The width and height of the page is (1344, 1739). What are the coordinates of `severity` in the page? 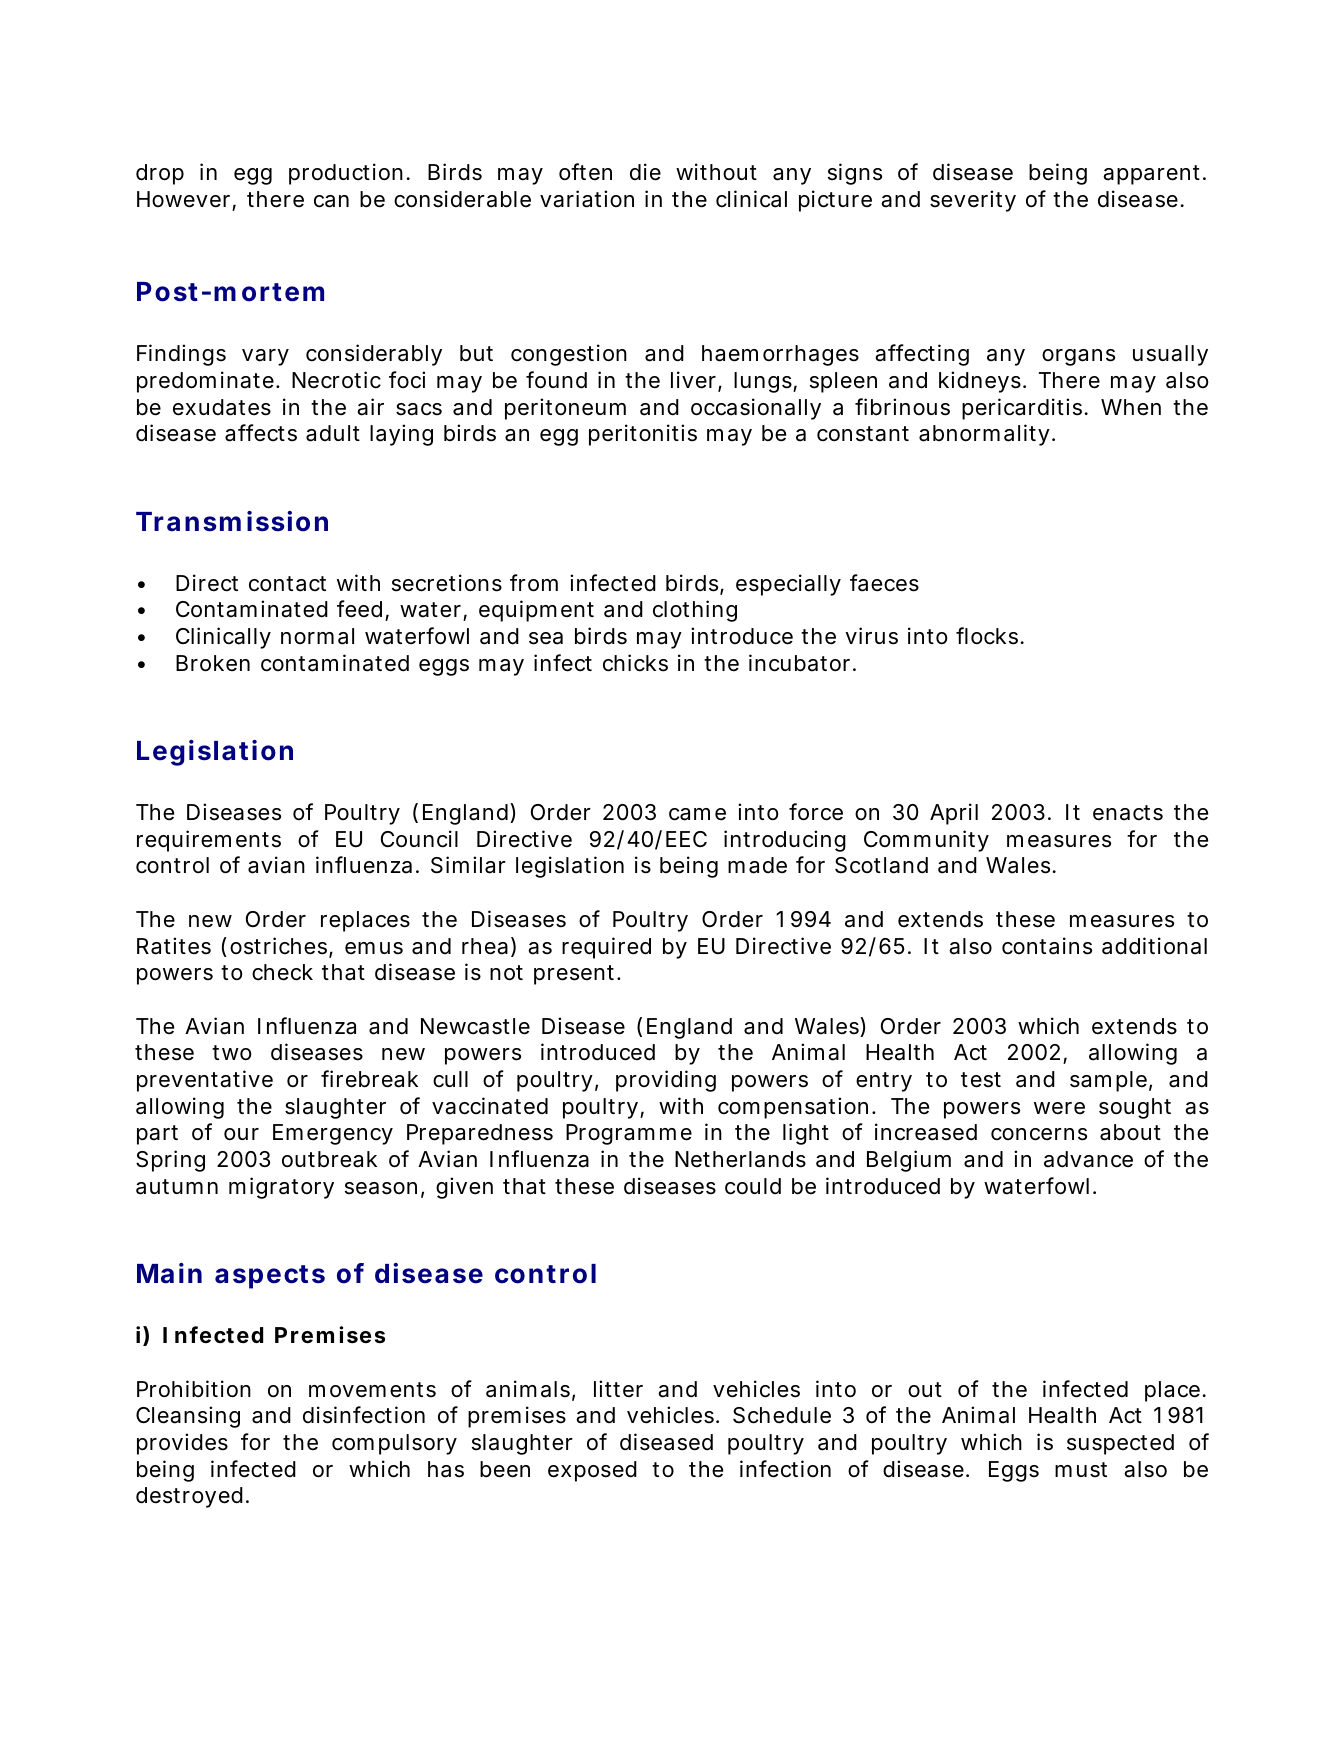 It's located at (973, 201).
